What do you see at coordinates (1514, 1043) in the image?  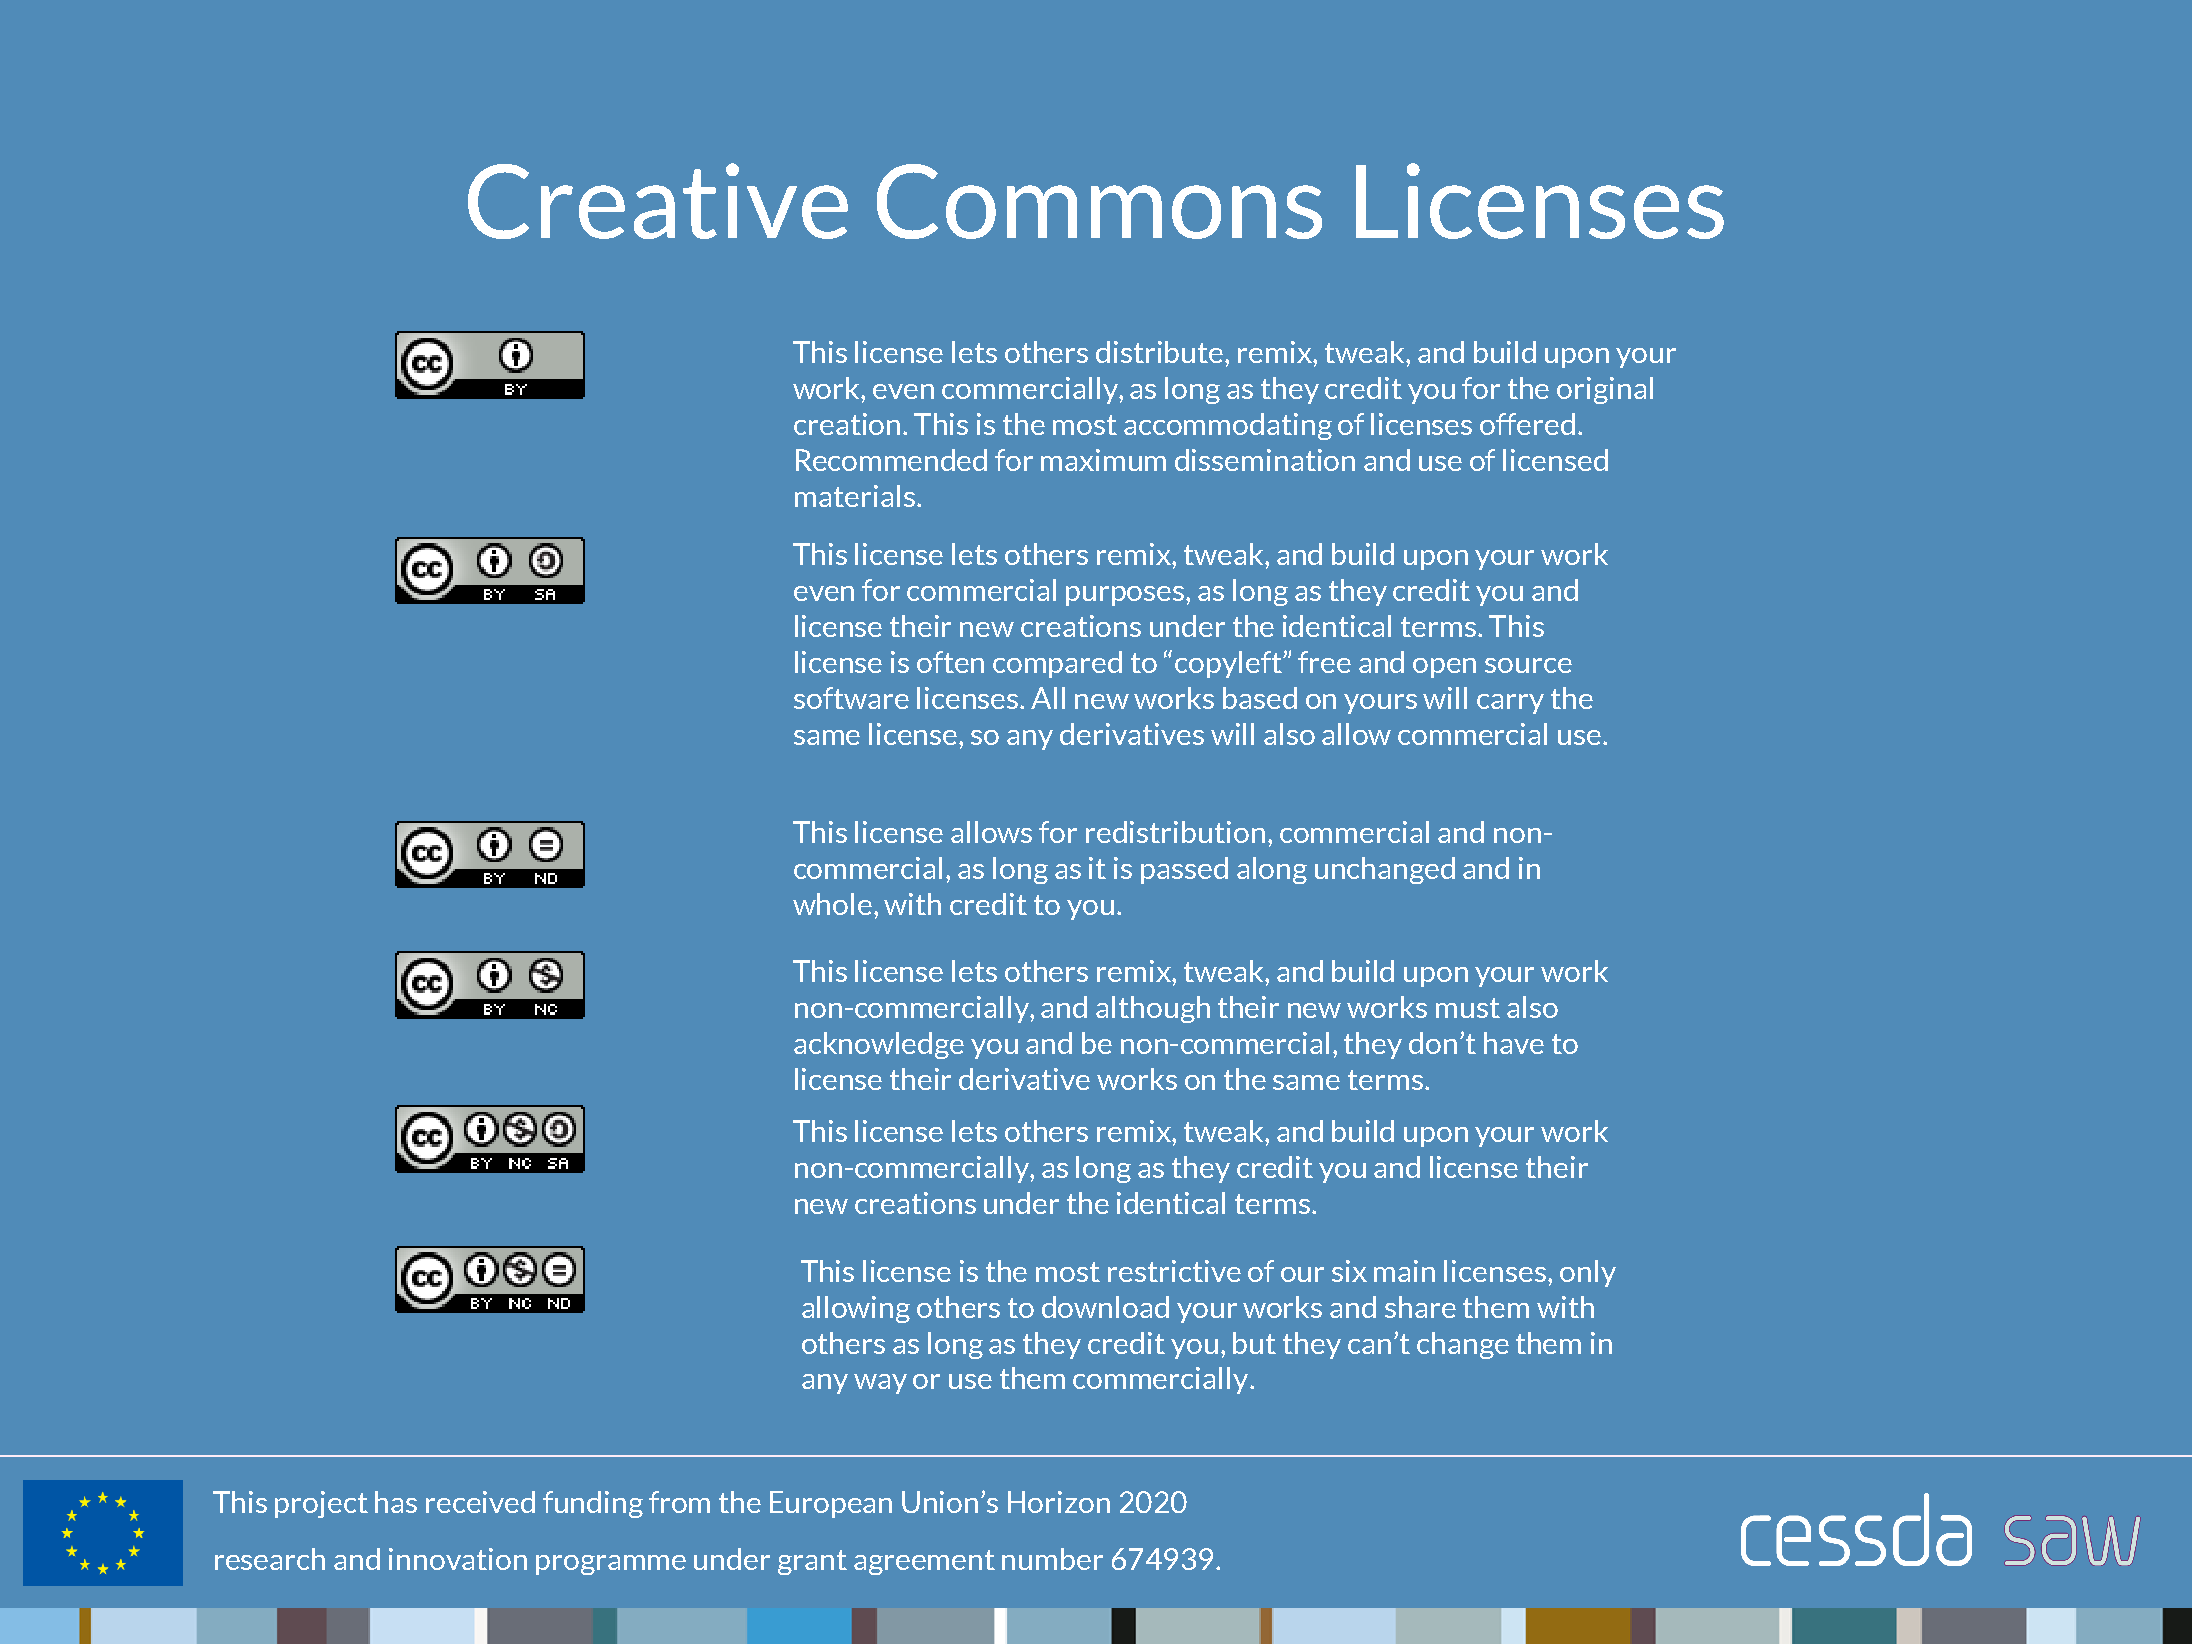 I see `have` at bounding box center [1514, 1043].
